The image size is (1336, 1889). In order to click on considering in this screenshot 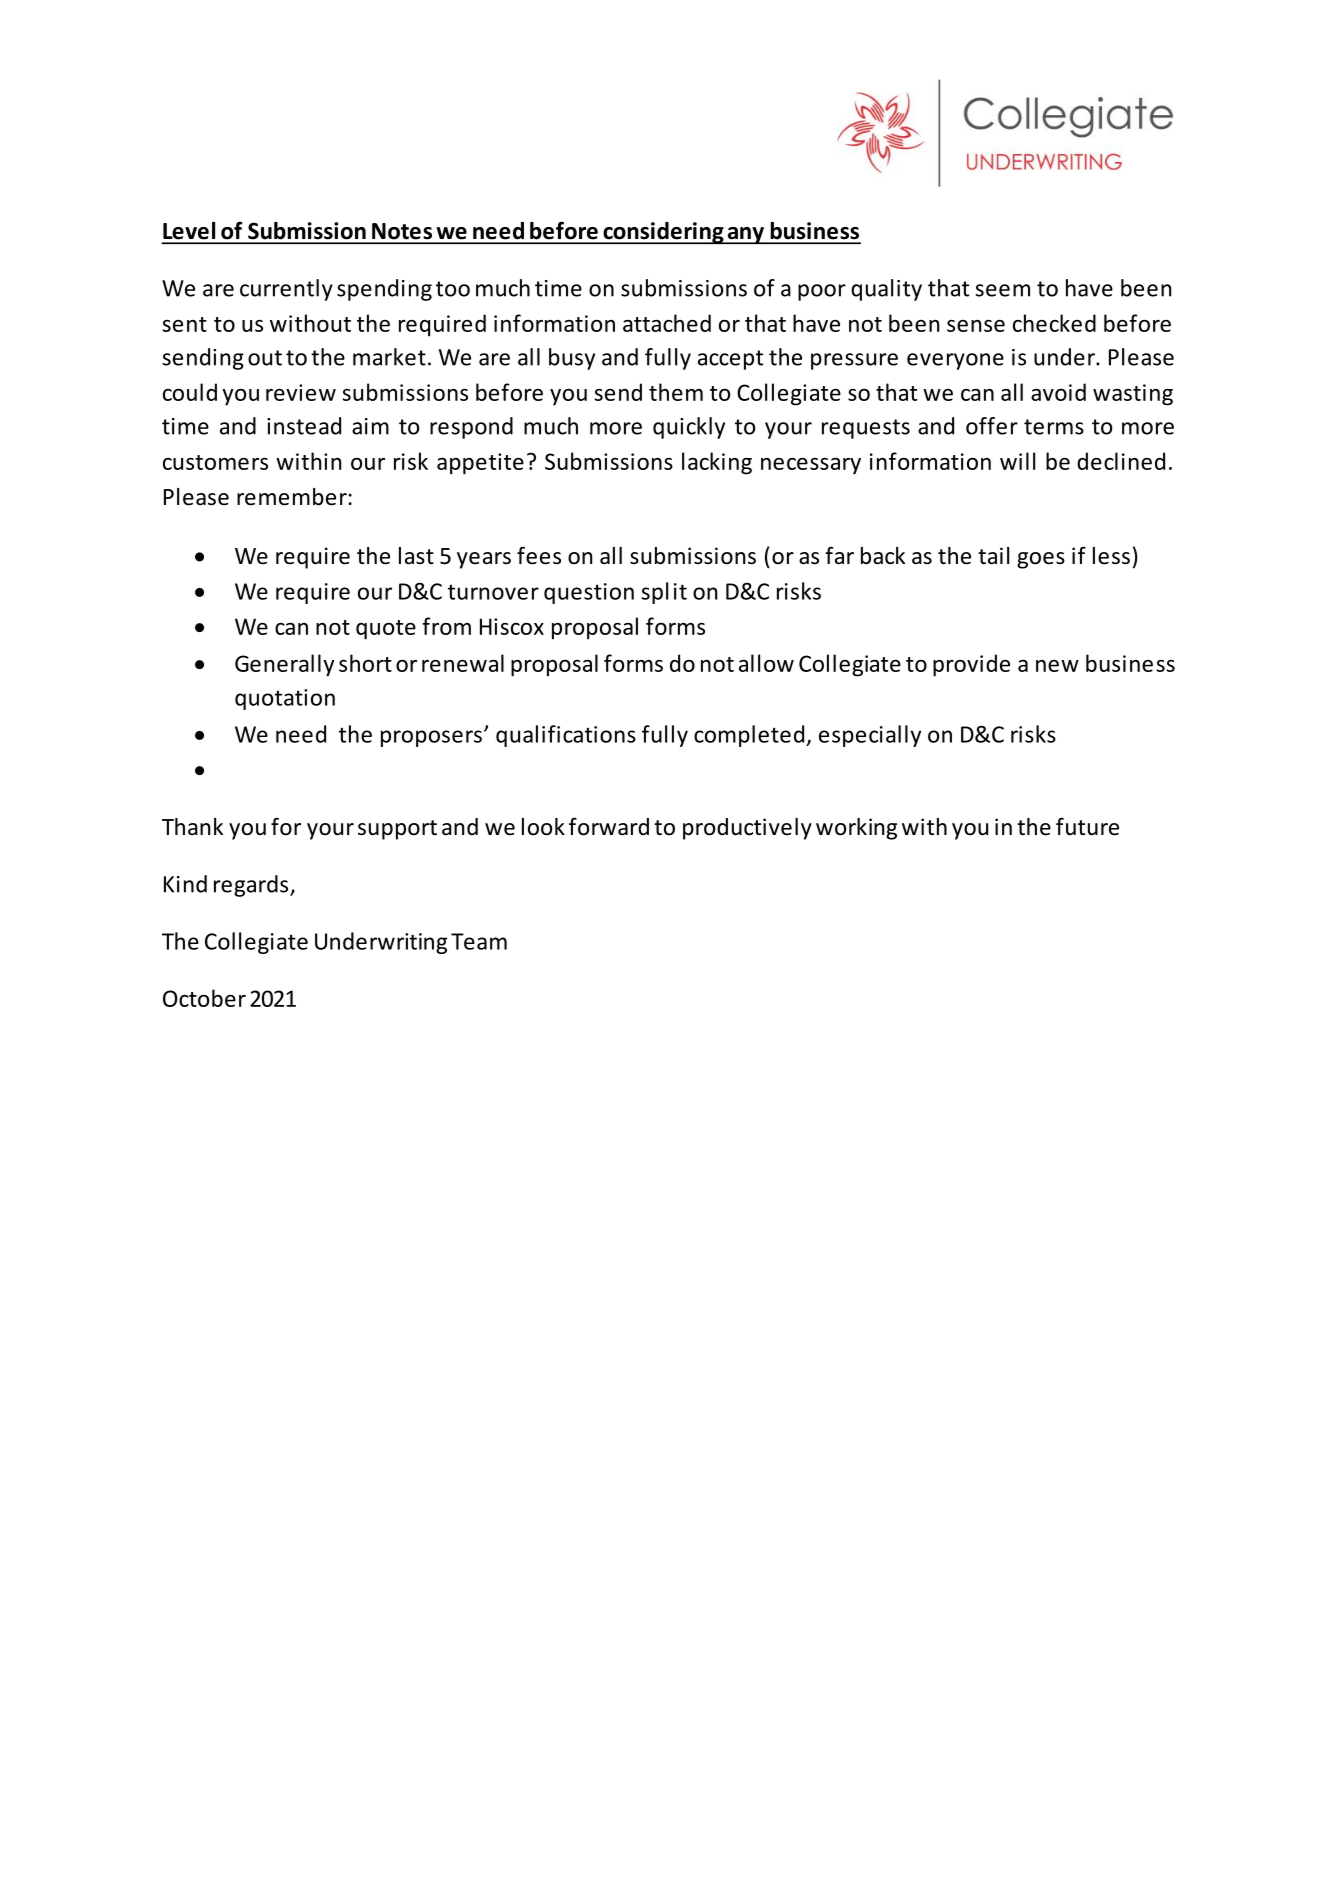, I will do `click(663, 233)`.
